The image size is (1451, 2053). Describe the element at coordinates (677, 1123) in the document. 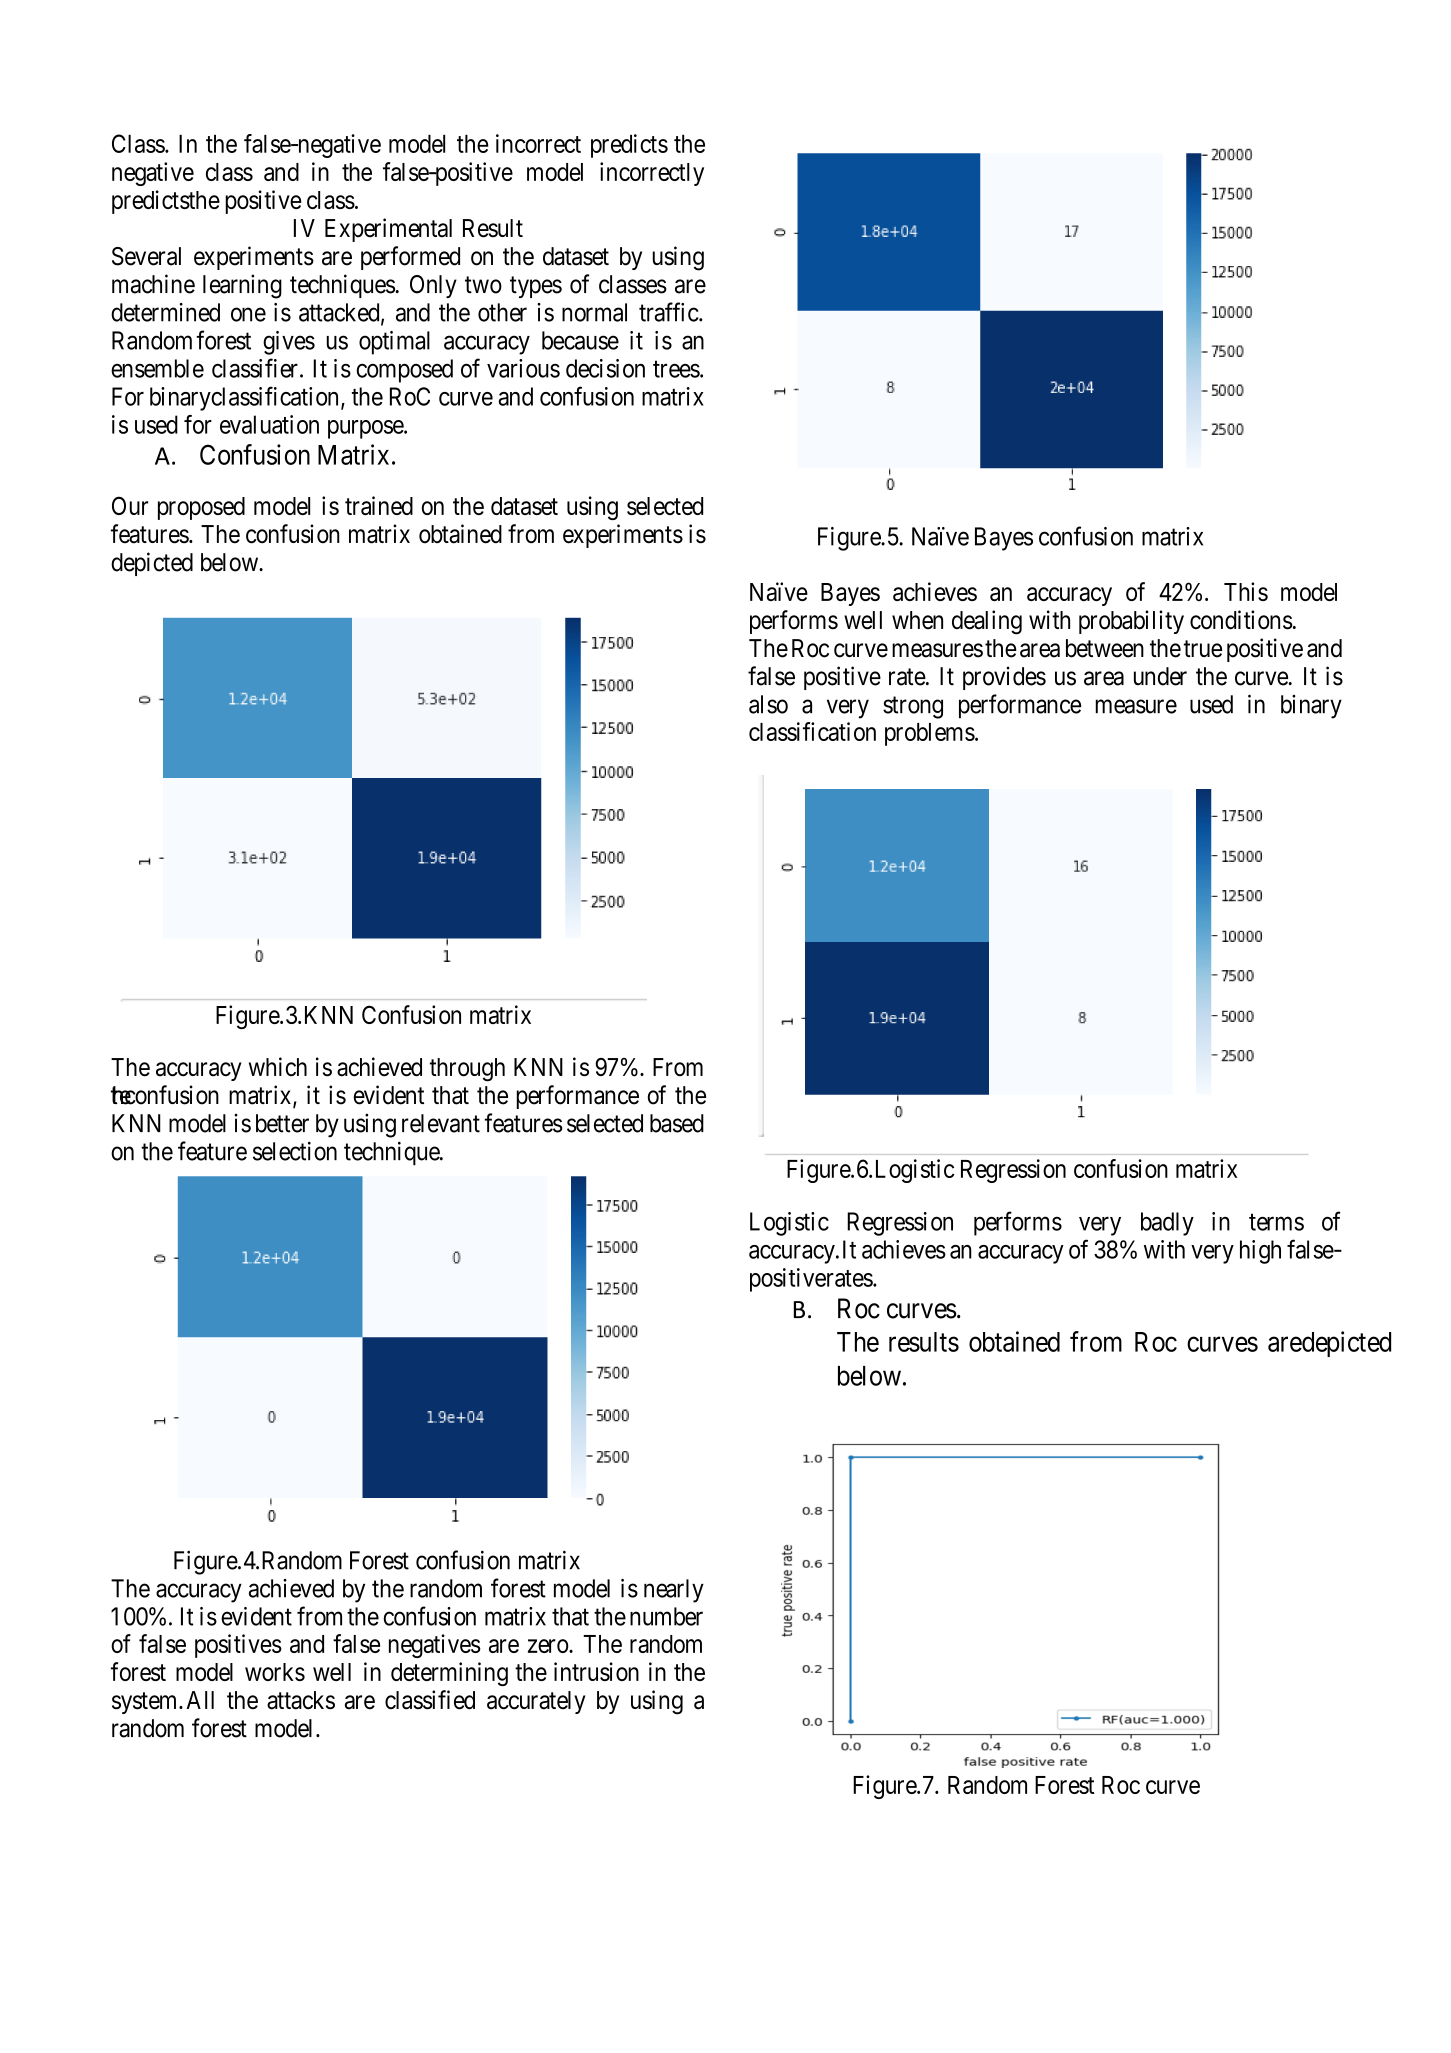

I see `based` at that location.
